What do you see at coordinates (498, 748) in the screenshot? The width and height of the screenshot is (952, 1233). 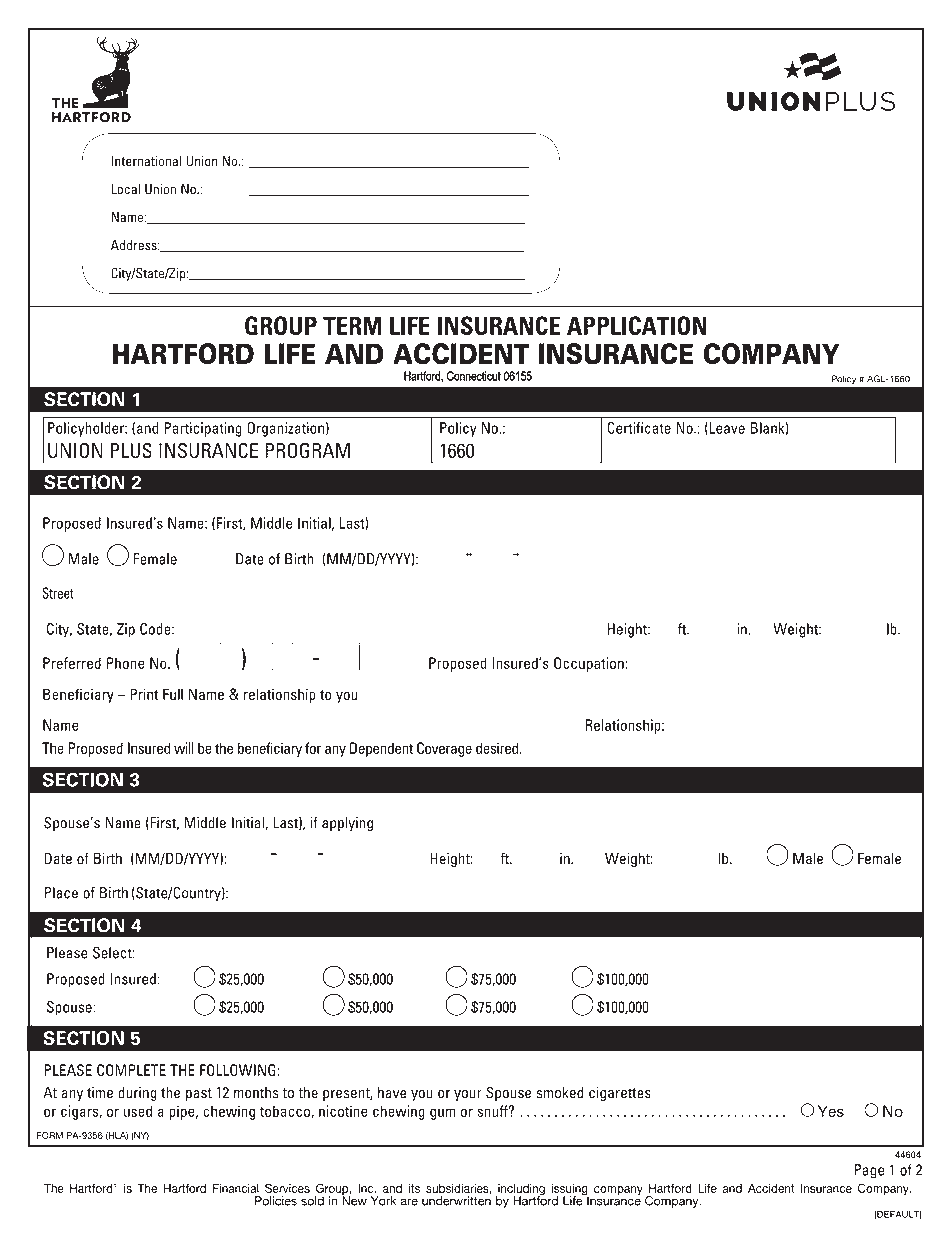 I see `desired` at bounding box center [498, 748].
